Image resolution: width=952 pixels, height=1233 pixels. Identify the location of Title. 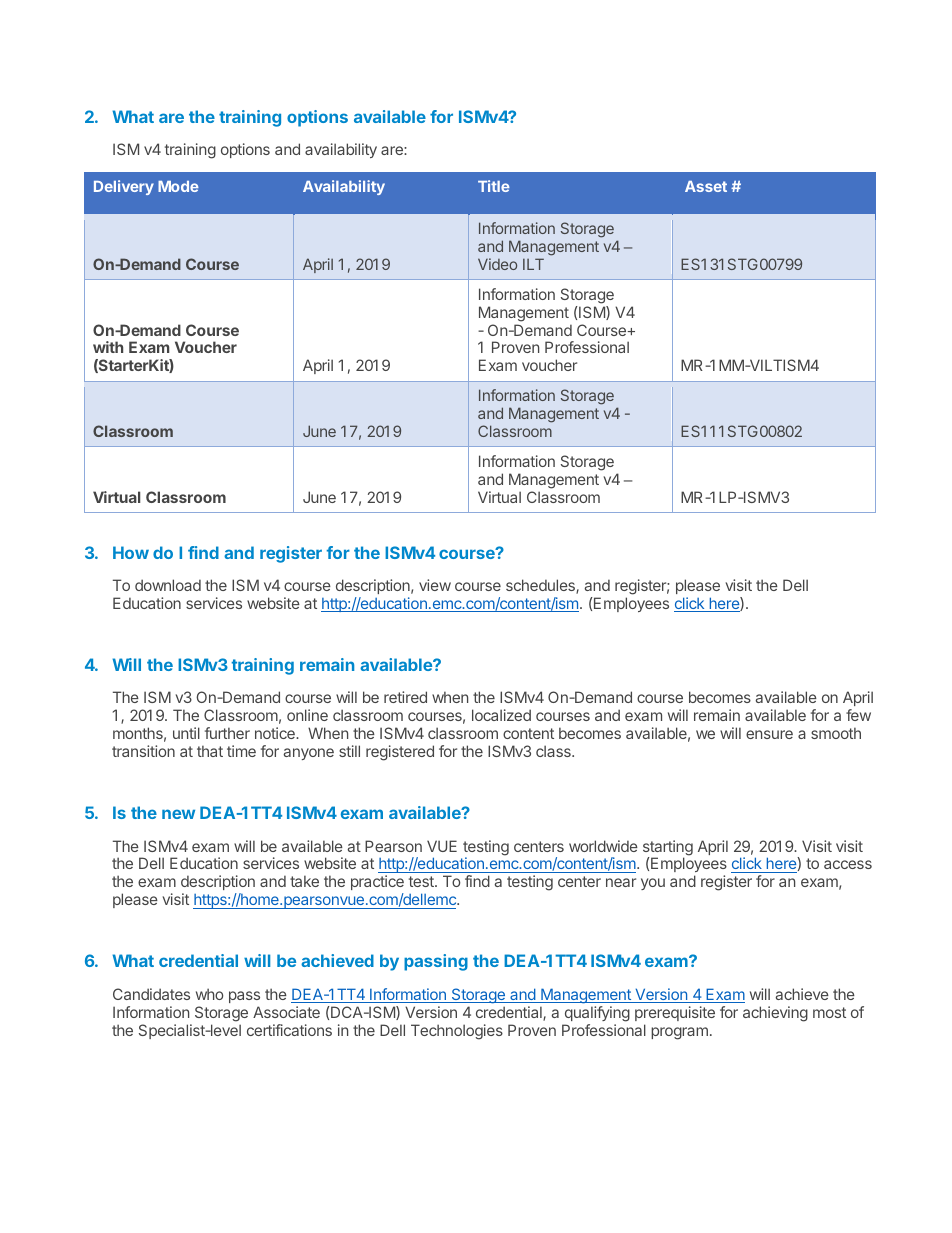
(494, 186).
